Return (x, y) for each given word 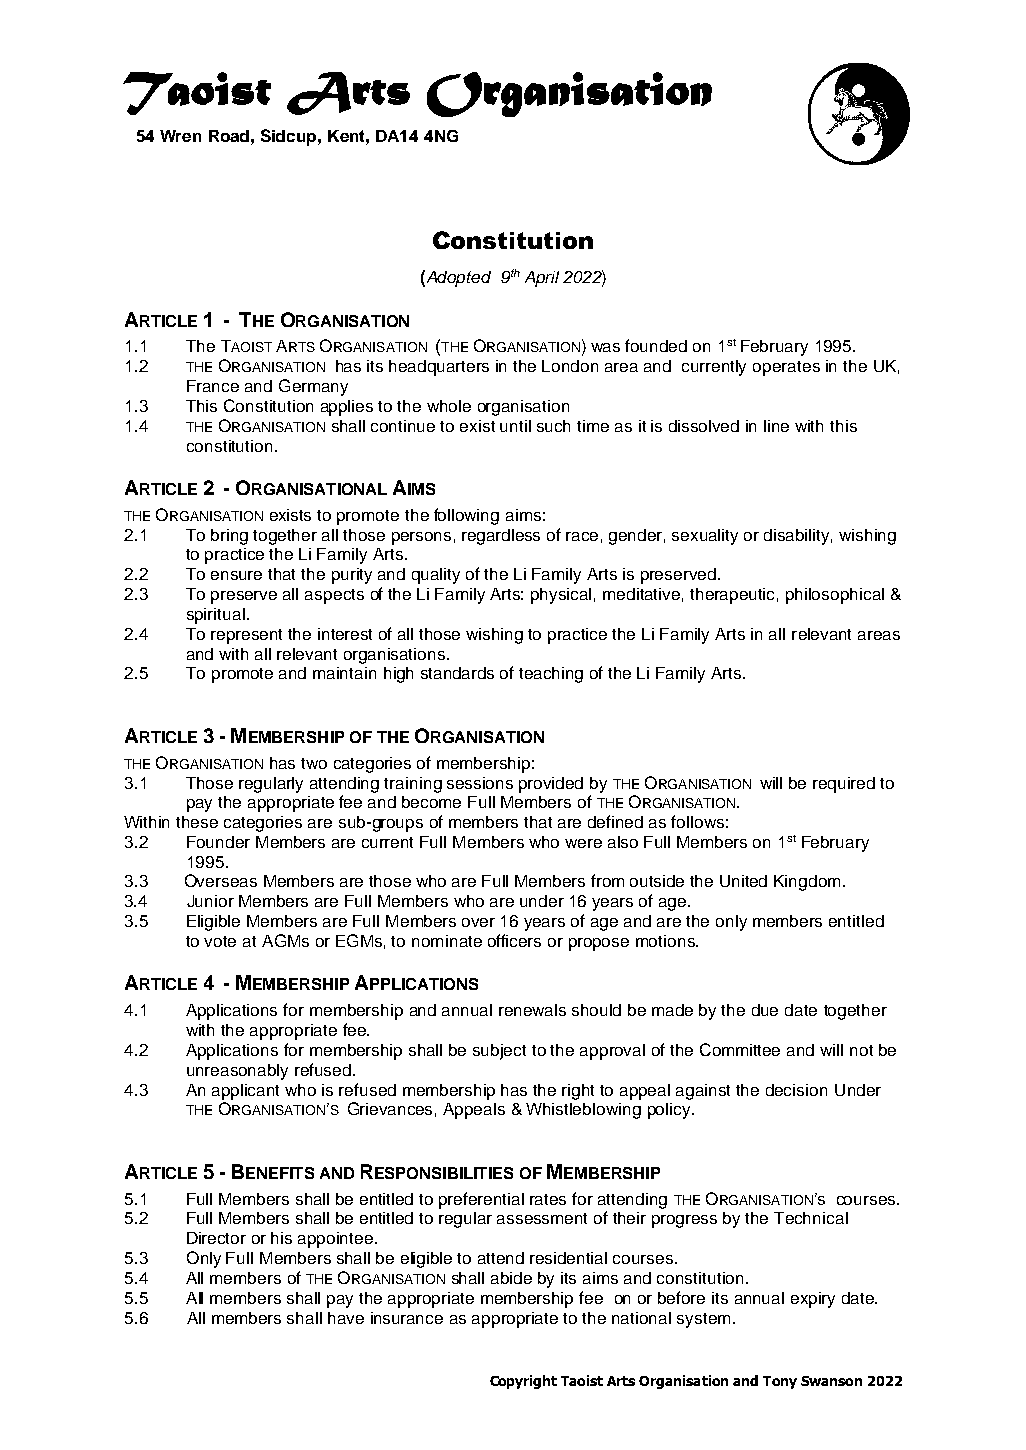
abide (511, 1278)
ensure (236, 575)
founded (656, 345)
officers (514, 940)
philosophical (835, 596)
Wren (180, 136)
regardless (501, 537)
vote (220, 941)
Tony (780, 1382)
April (542, 279)
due (765, 1010)
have (346, 1318)
